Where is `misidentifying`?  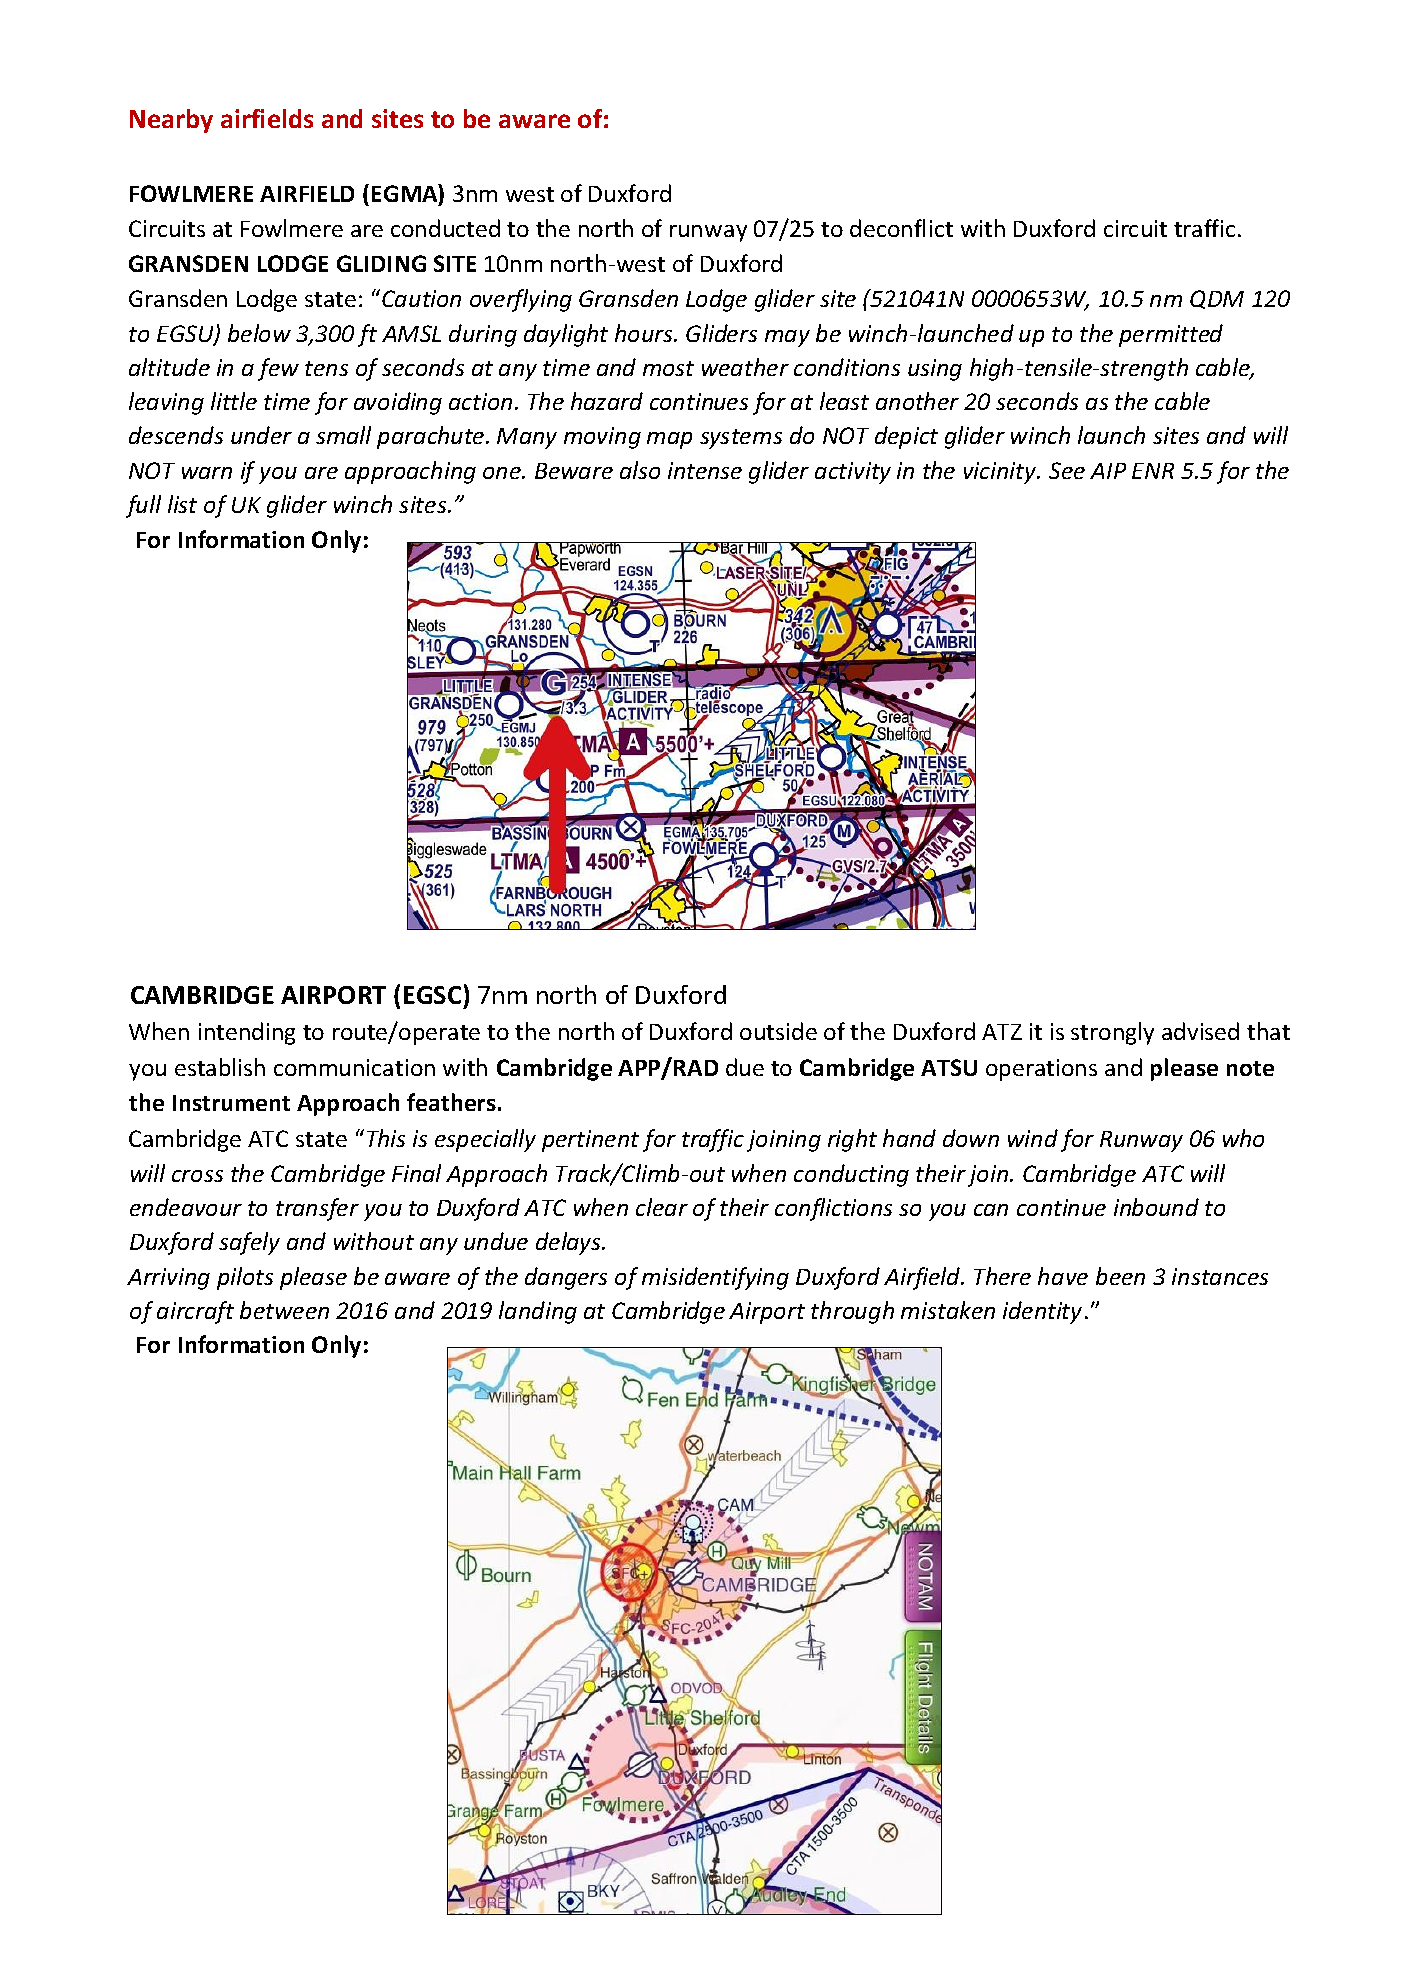
misidentifying is located at coordinates (715, 1278).
